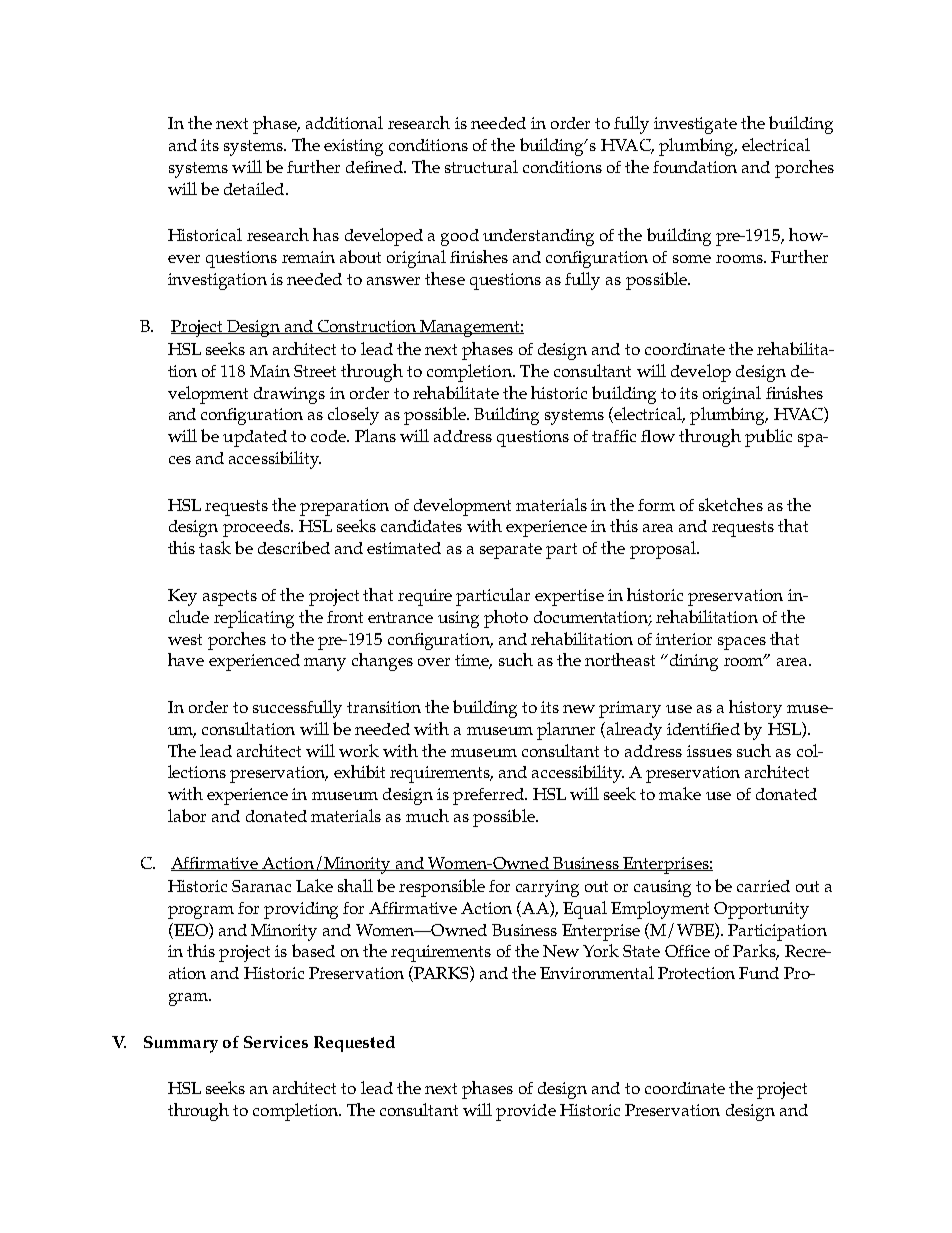 The height and width of the image is (1233, 952). I want to click on structural, so click(481, 166).
